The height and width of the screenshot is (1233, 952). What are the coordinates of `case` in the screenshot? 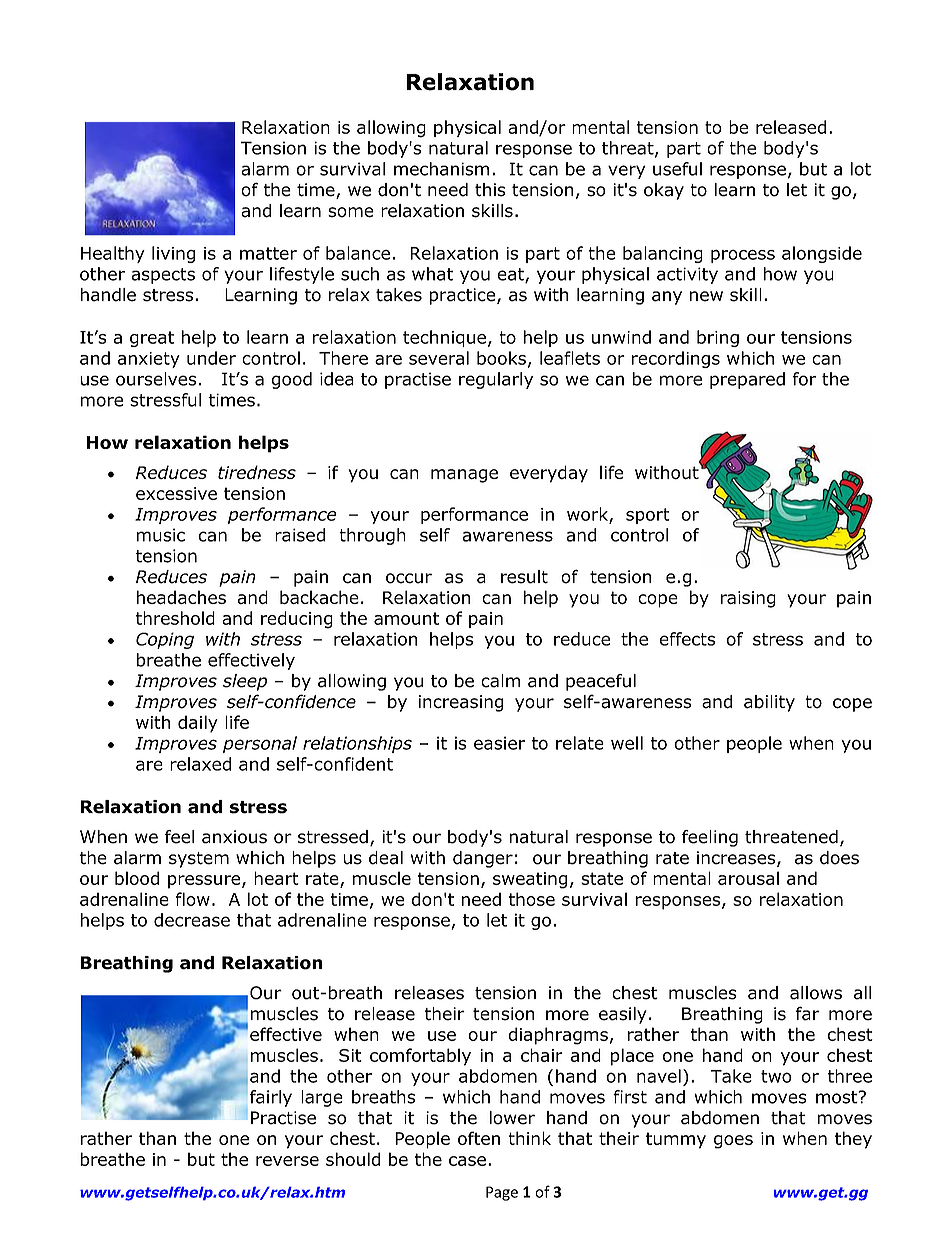 It's located at (467, 1161).
